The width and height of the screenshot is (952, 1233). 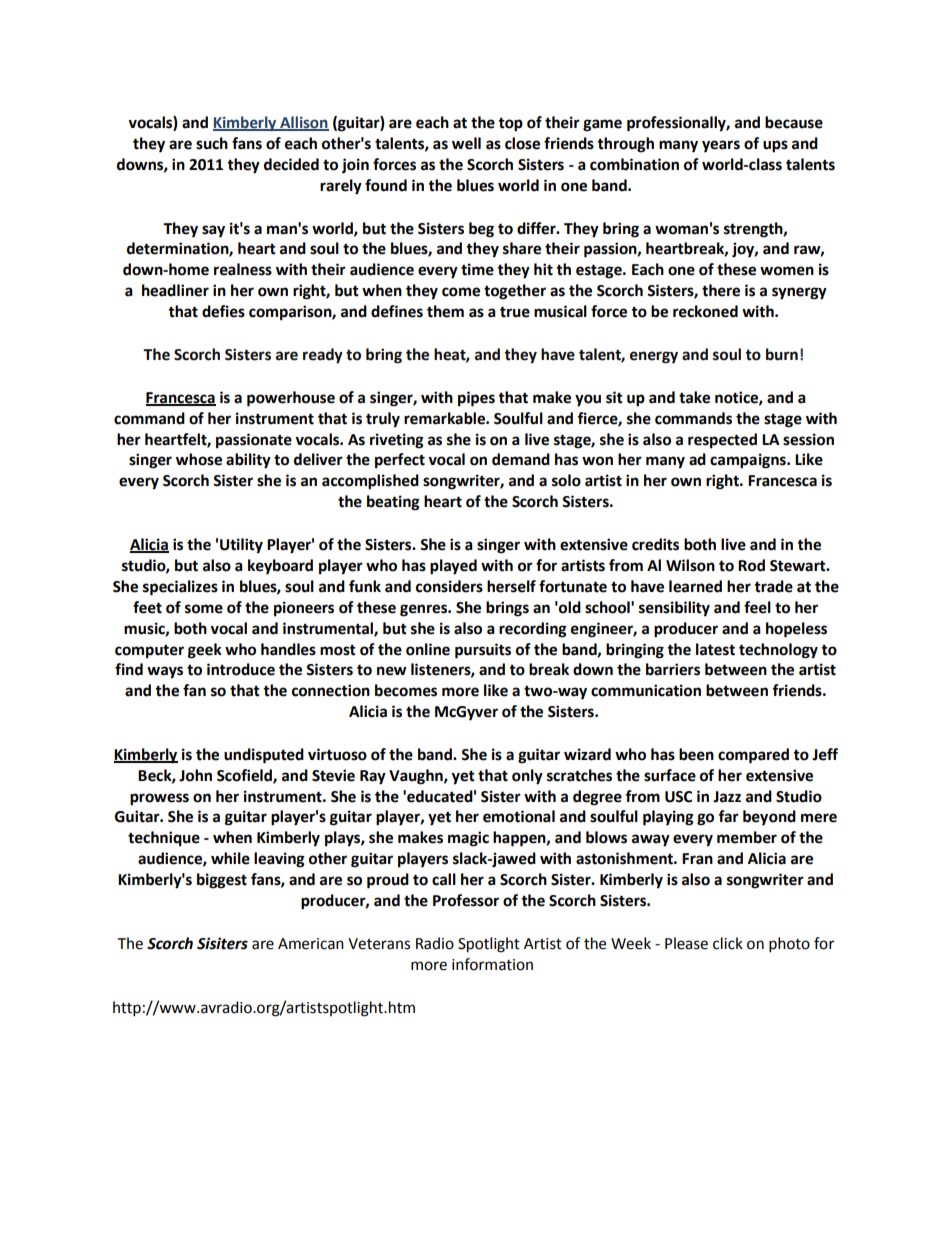 I want to click on latest, so click(x=715, y=649).
